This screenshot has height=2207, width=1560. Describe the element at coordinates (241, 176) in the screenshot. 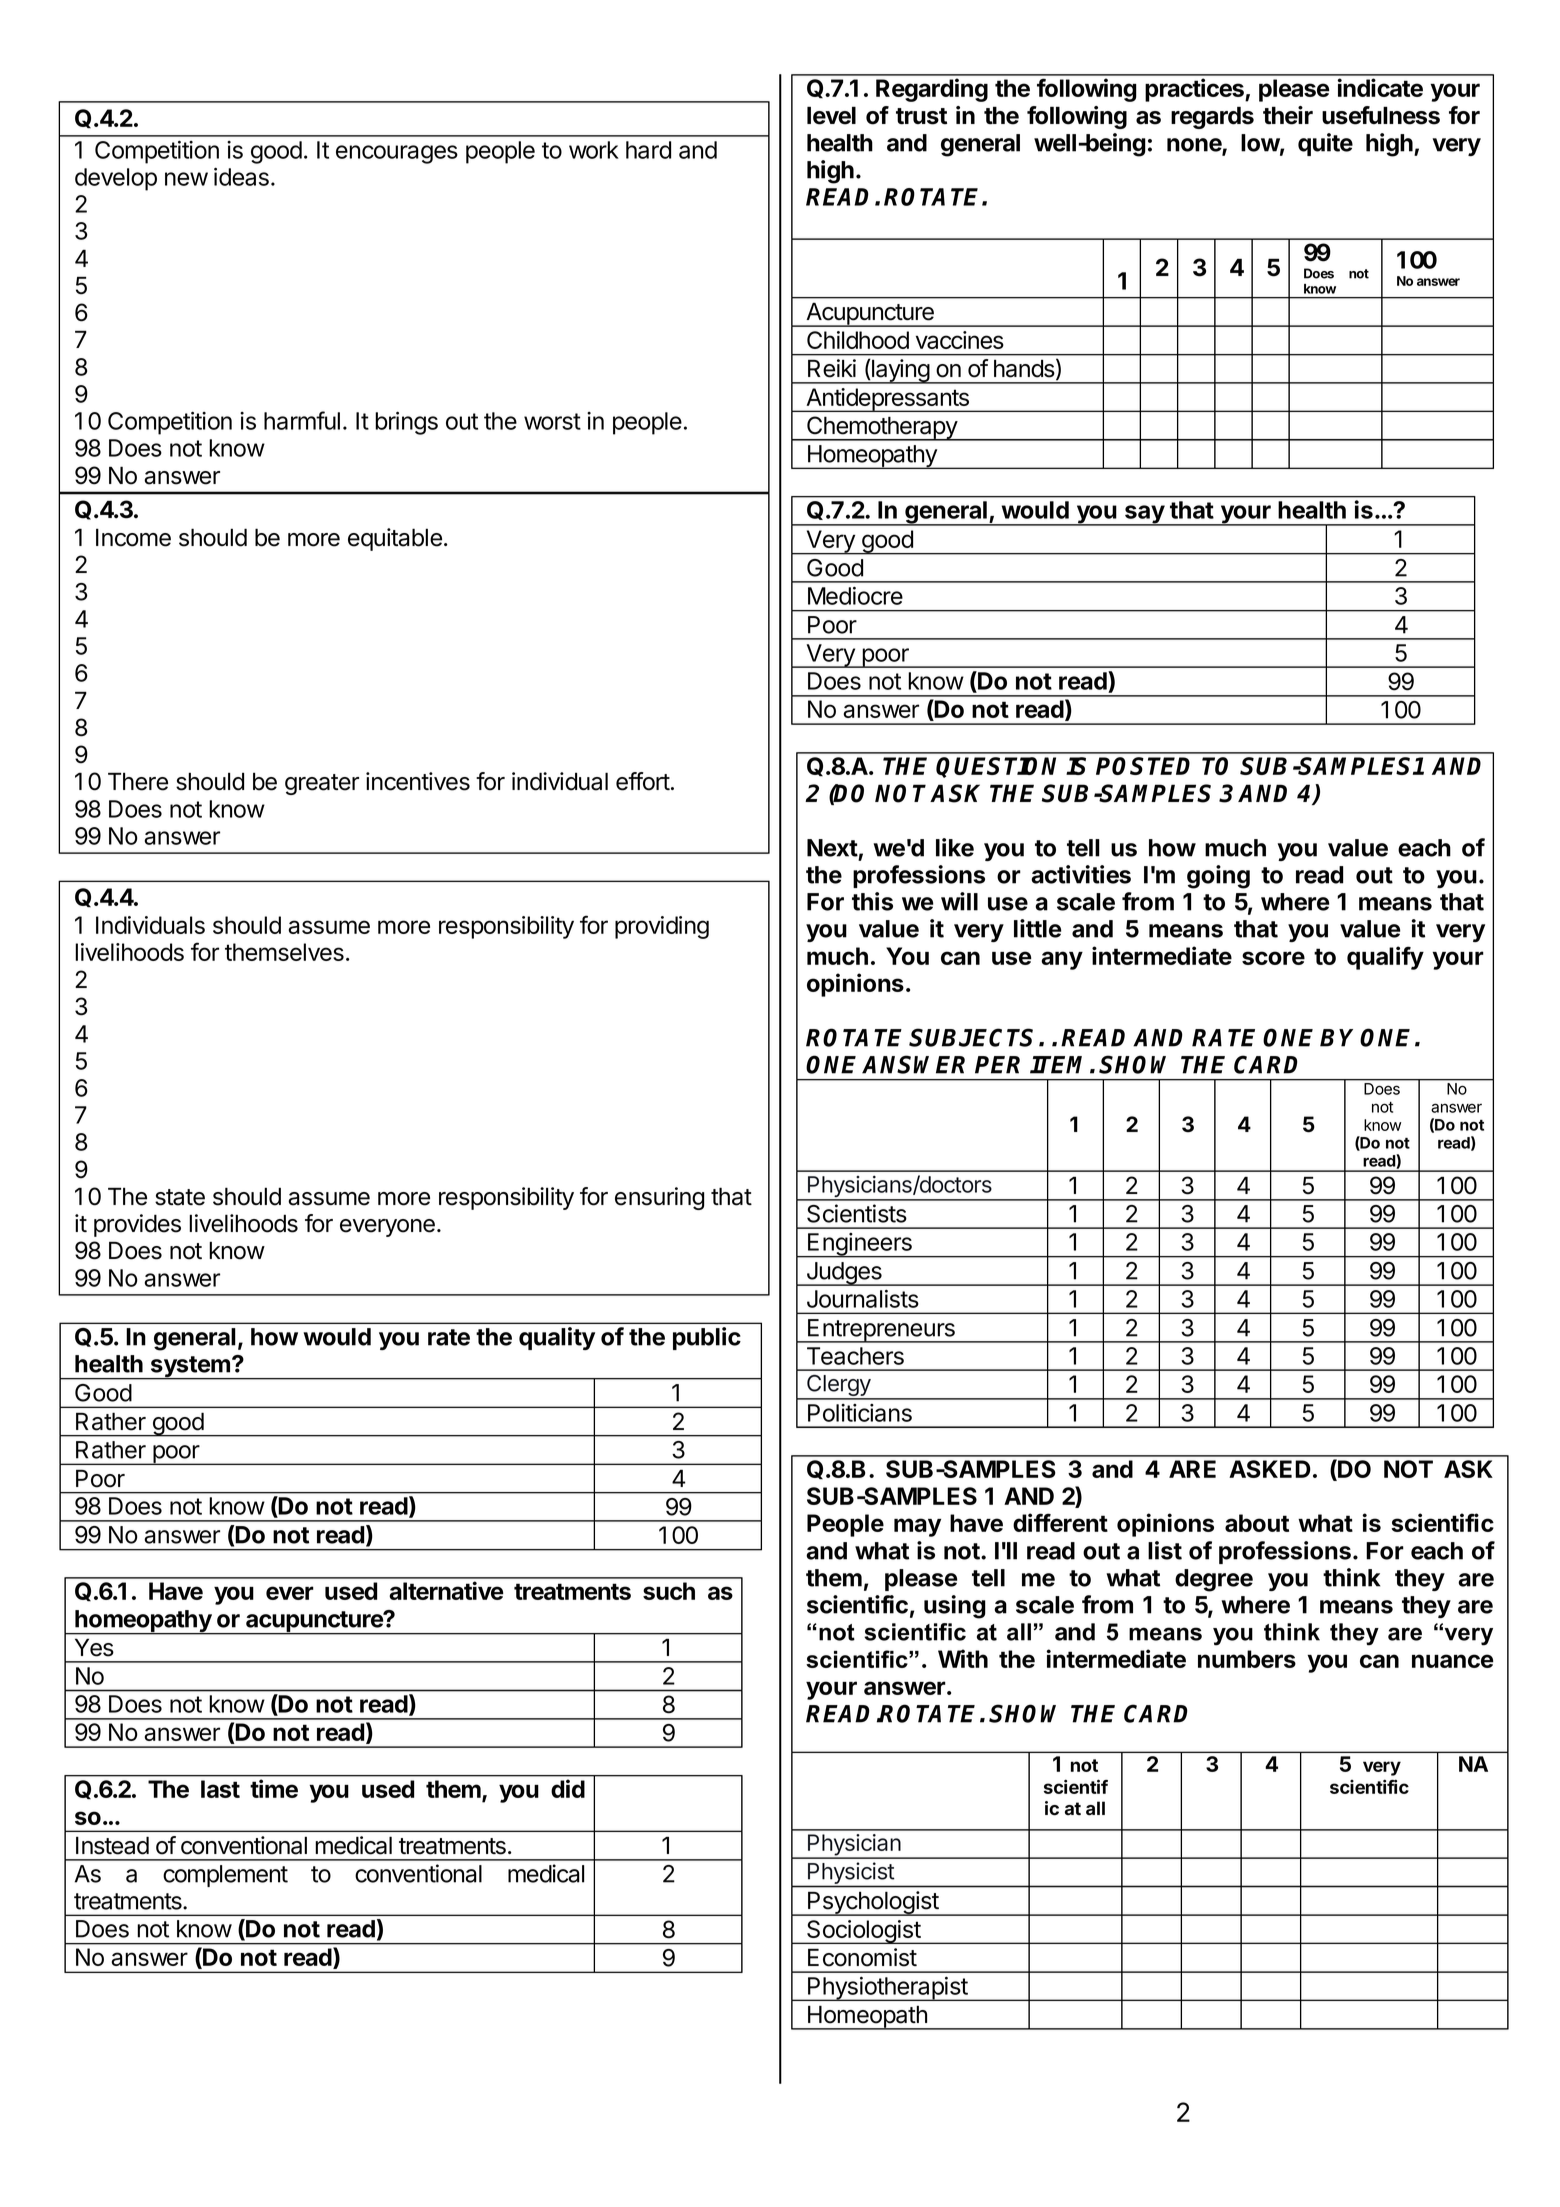

I see `ideas` at that location.
